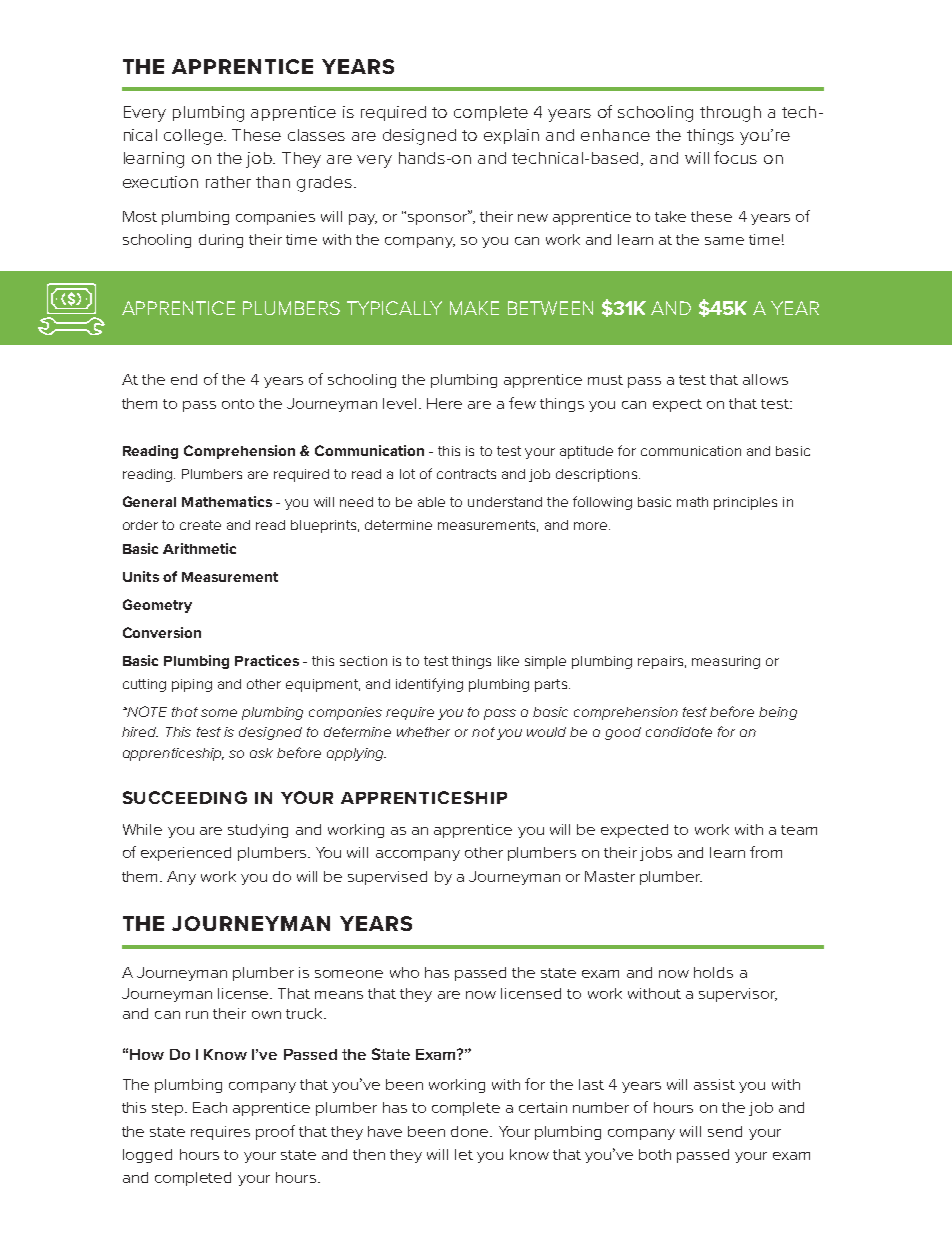 This document has height=1233, width=952. I want to click on measuring, so click(726, 662).
